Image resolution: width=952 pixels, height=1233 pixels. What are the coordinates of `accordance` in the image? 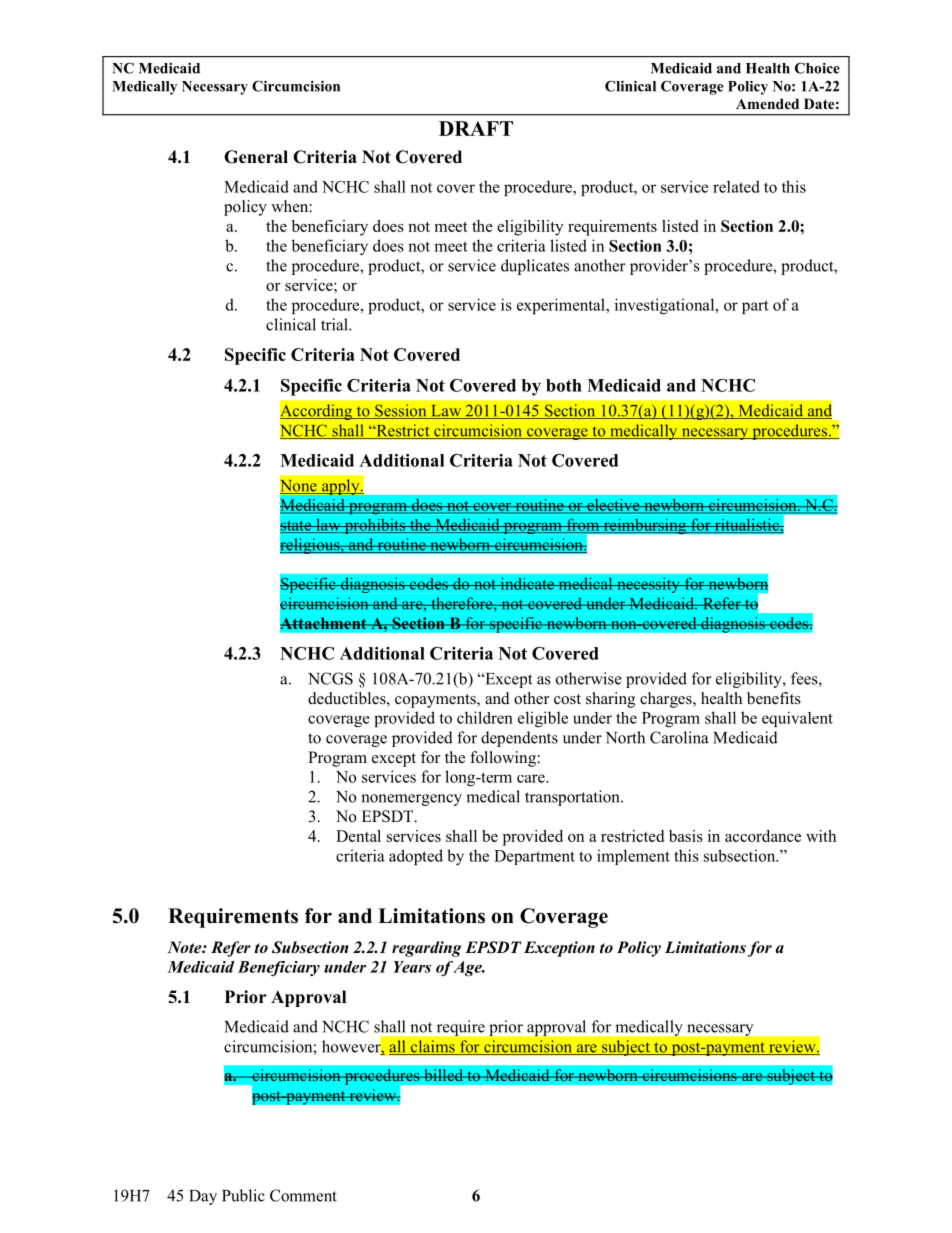 It's located at (763, 836).
